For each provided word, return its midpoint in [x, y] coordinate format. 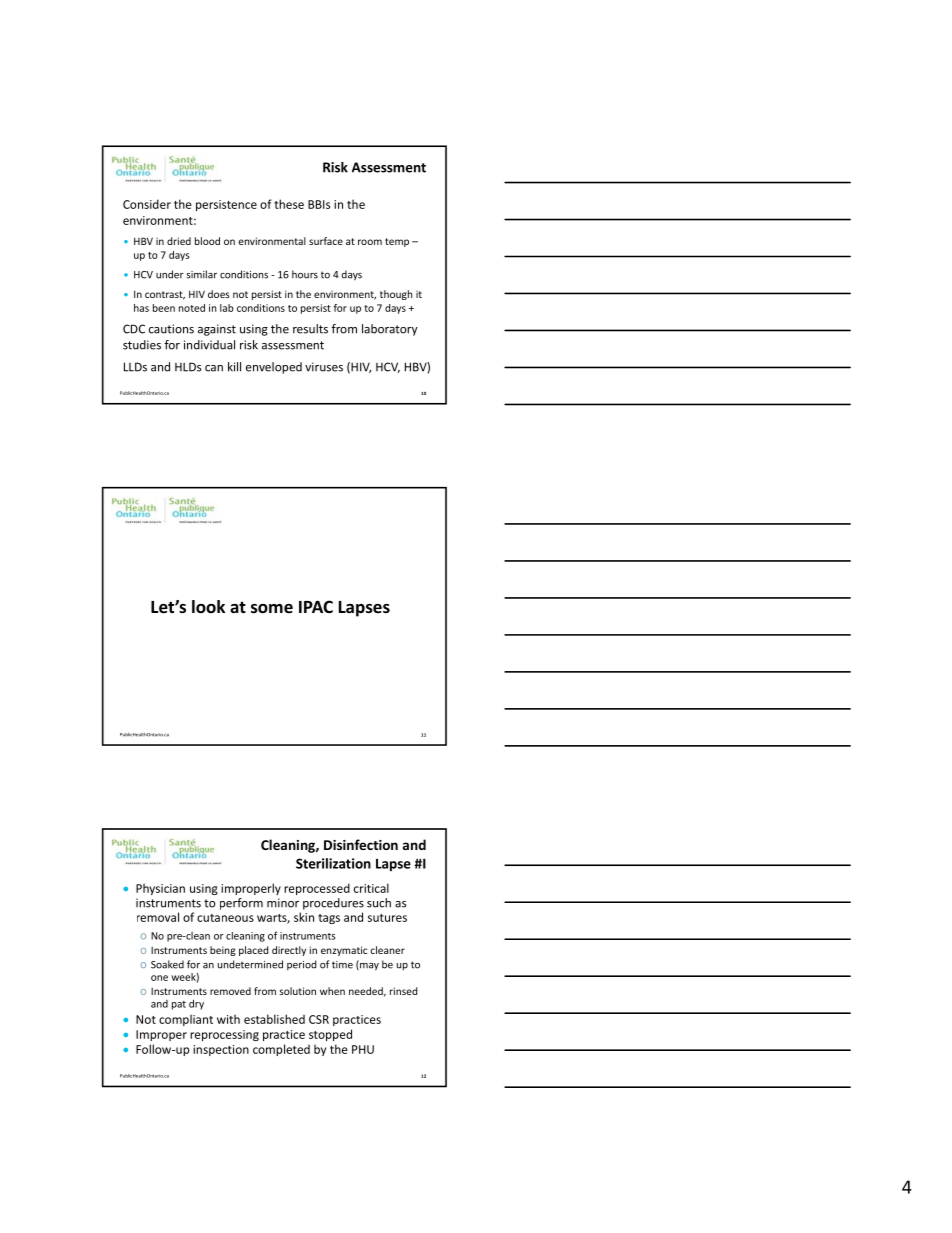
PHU [363, 1049]
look [208, 607]
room [370, 242]
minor [283, 903]
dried [179, 241]
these [289, 204]
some [272, 609]
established [274, 1019]
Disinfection [361, 844]
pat [179, 1005]
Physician [160, 889]
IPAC [316, 606]
